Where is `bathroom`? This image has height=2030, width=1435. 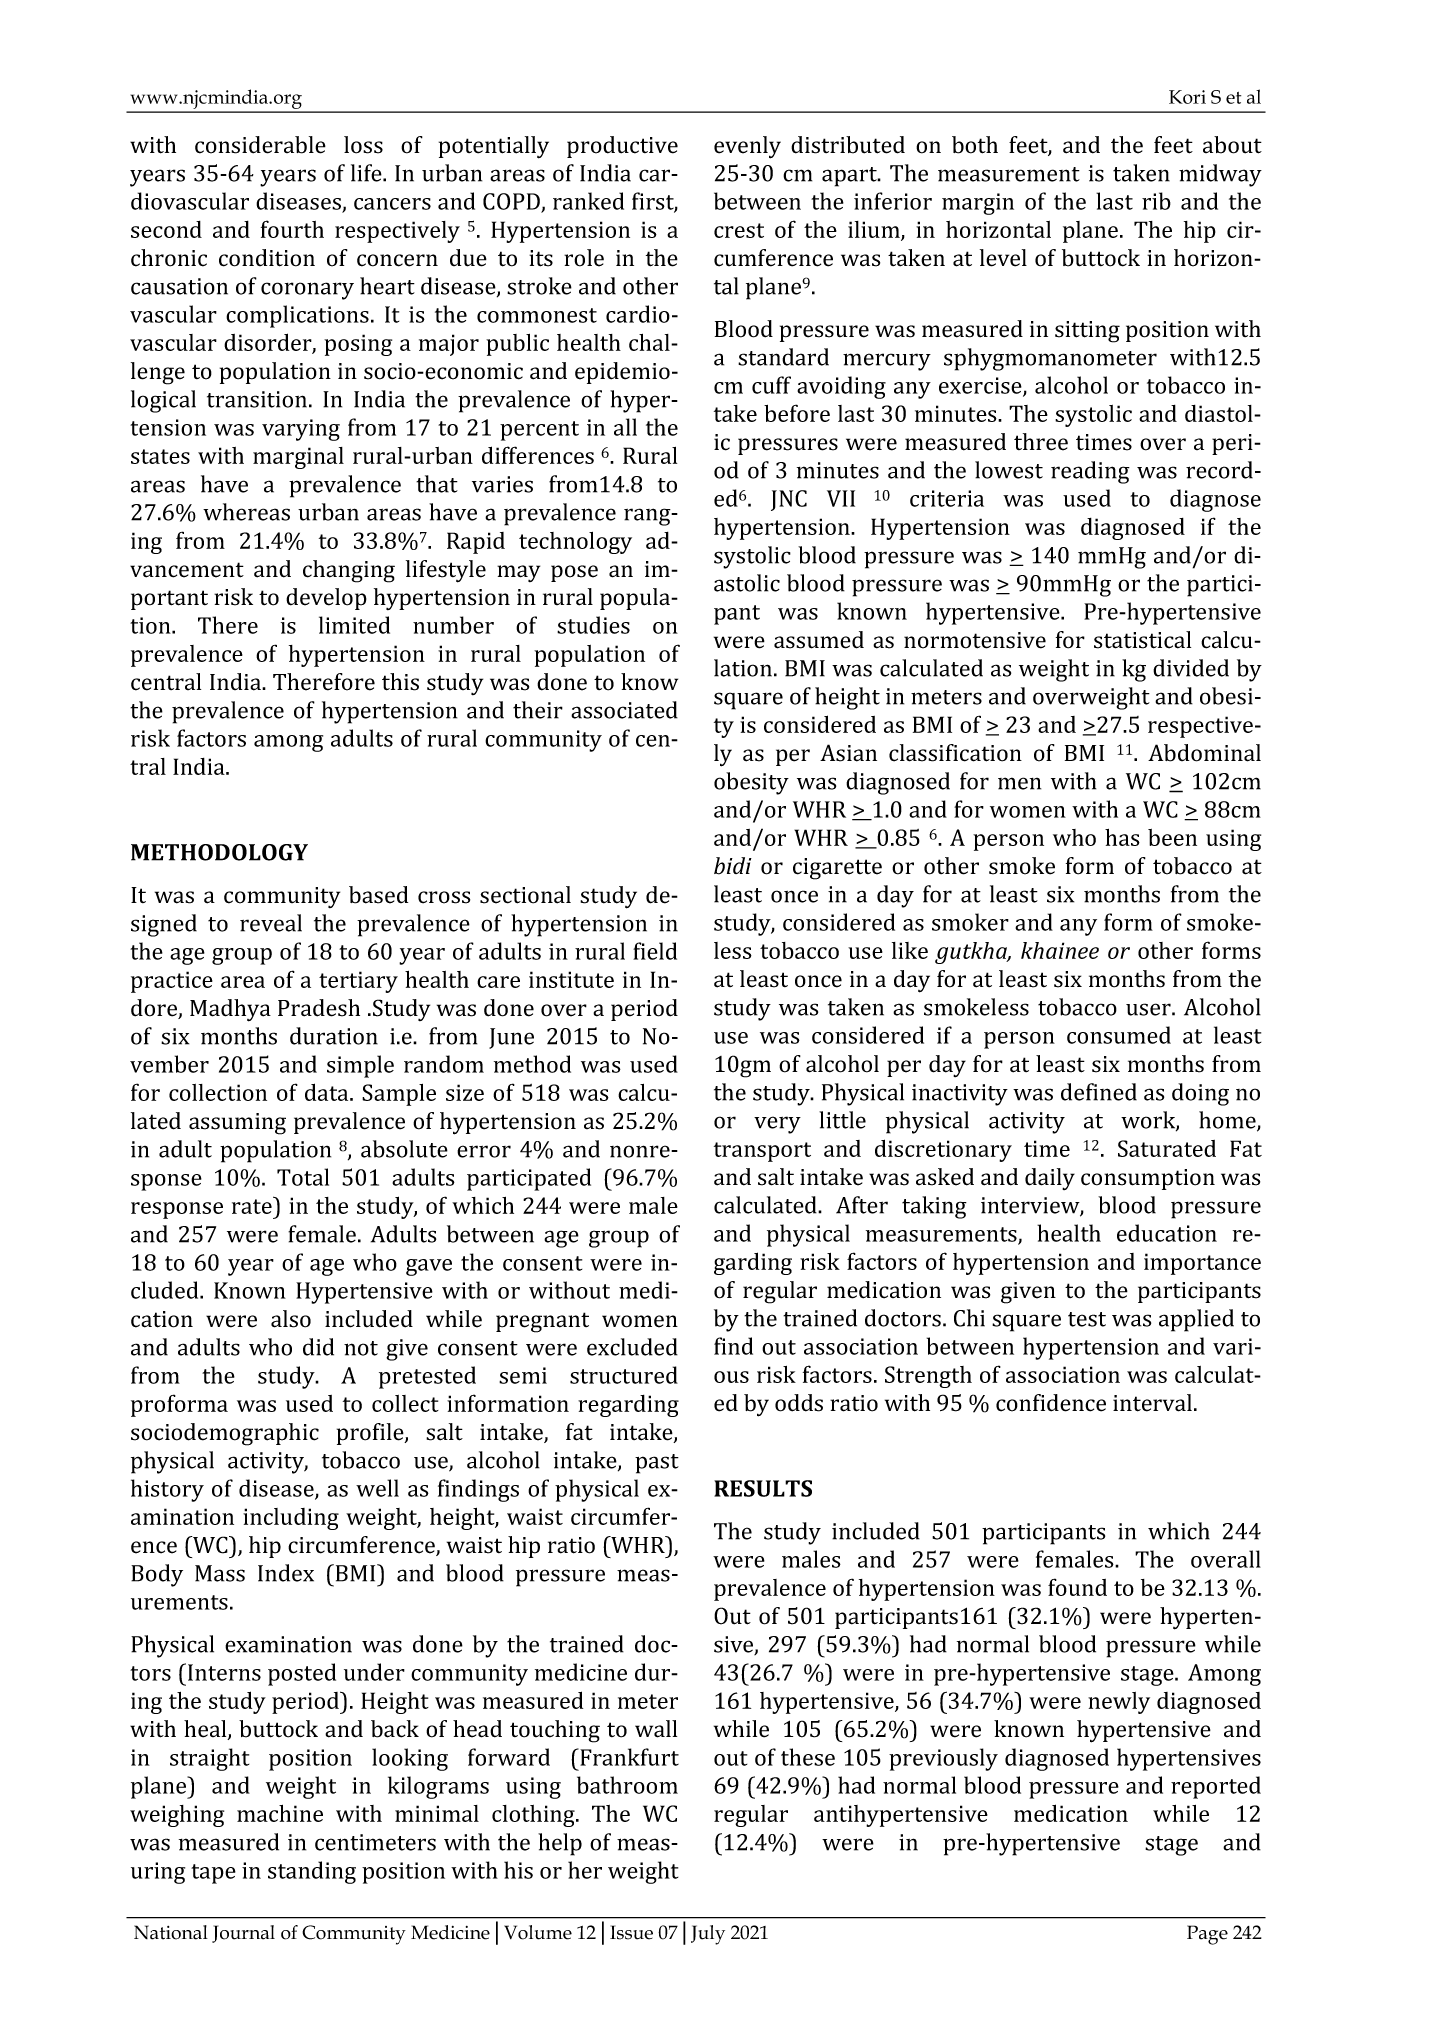 bathroom is located at coordinates (627, 1785).
